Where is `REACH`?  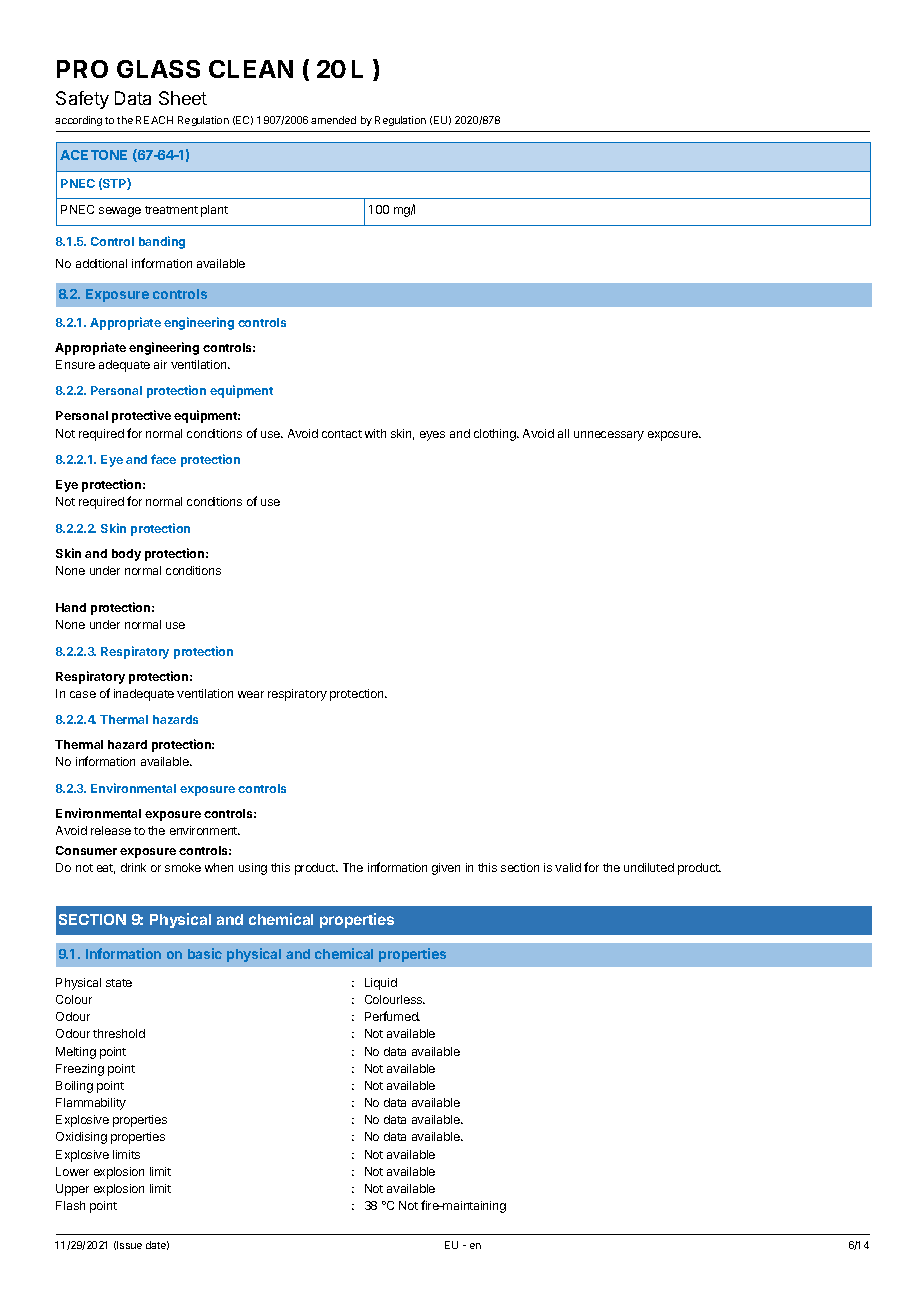 REACH is located at coordinates (154, 120).
